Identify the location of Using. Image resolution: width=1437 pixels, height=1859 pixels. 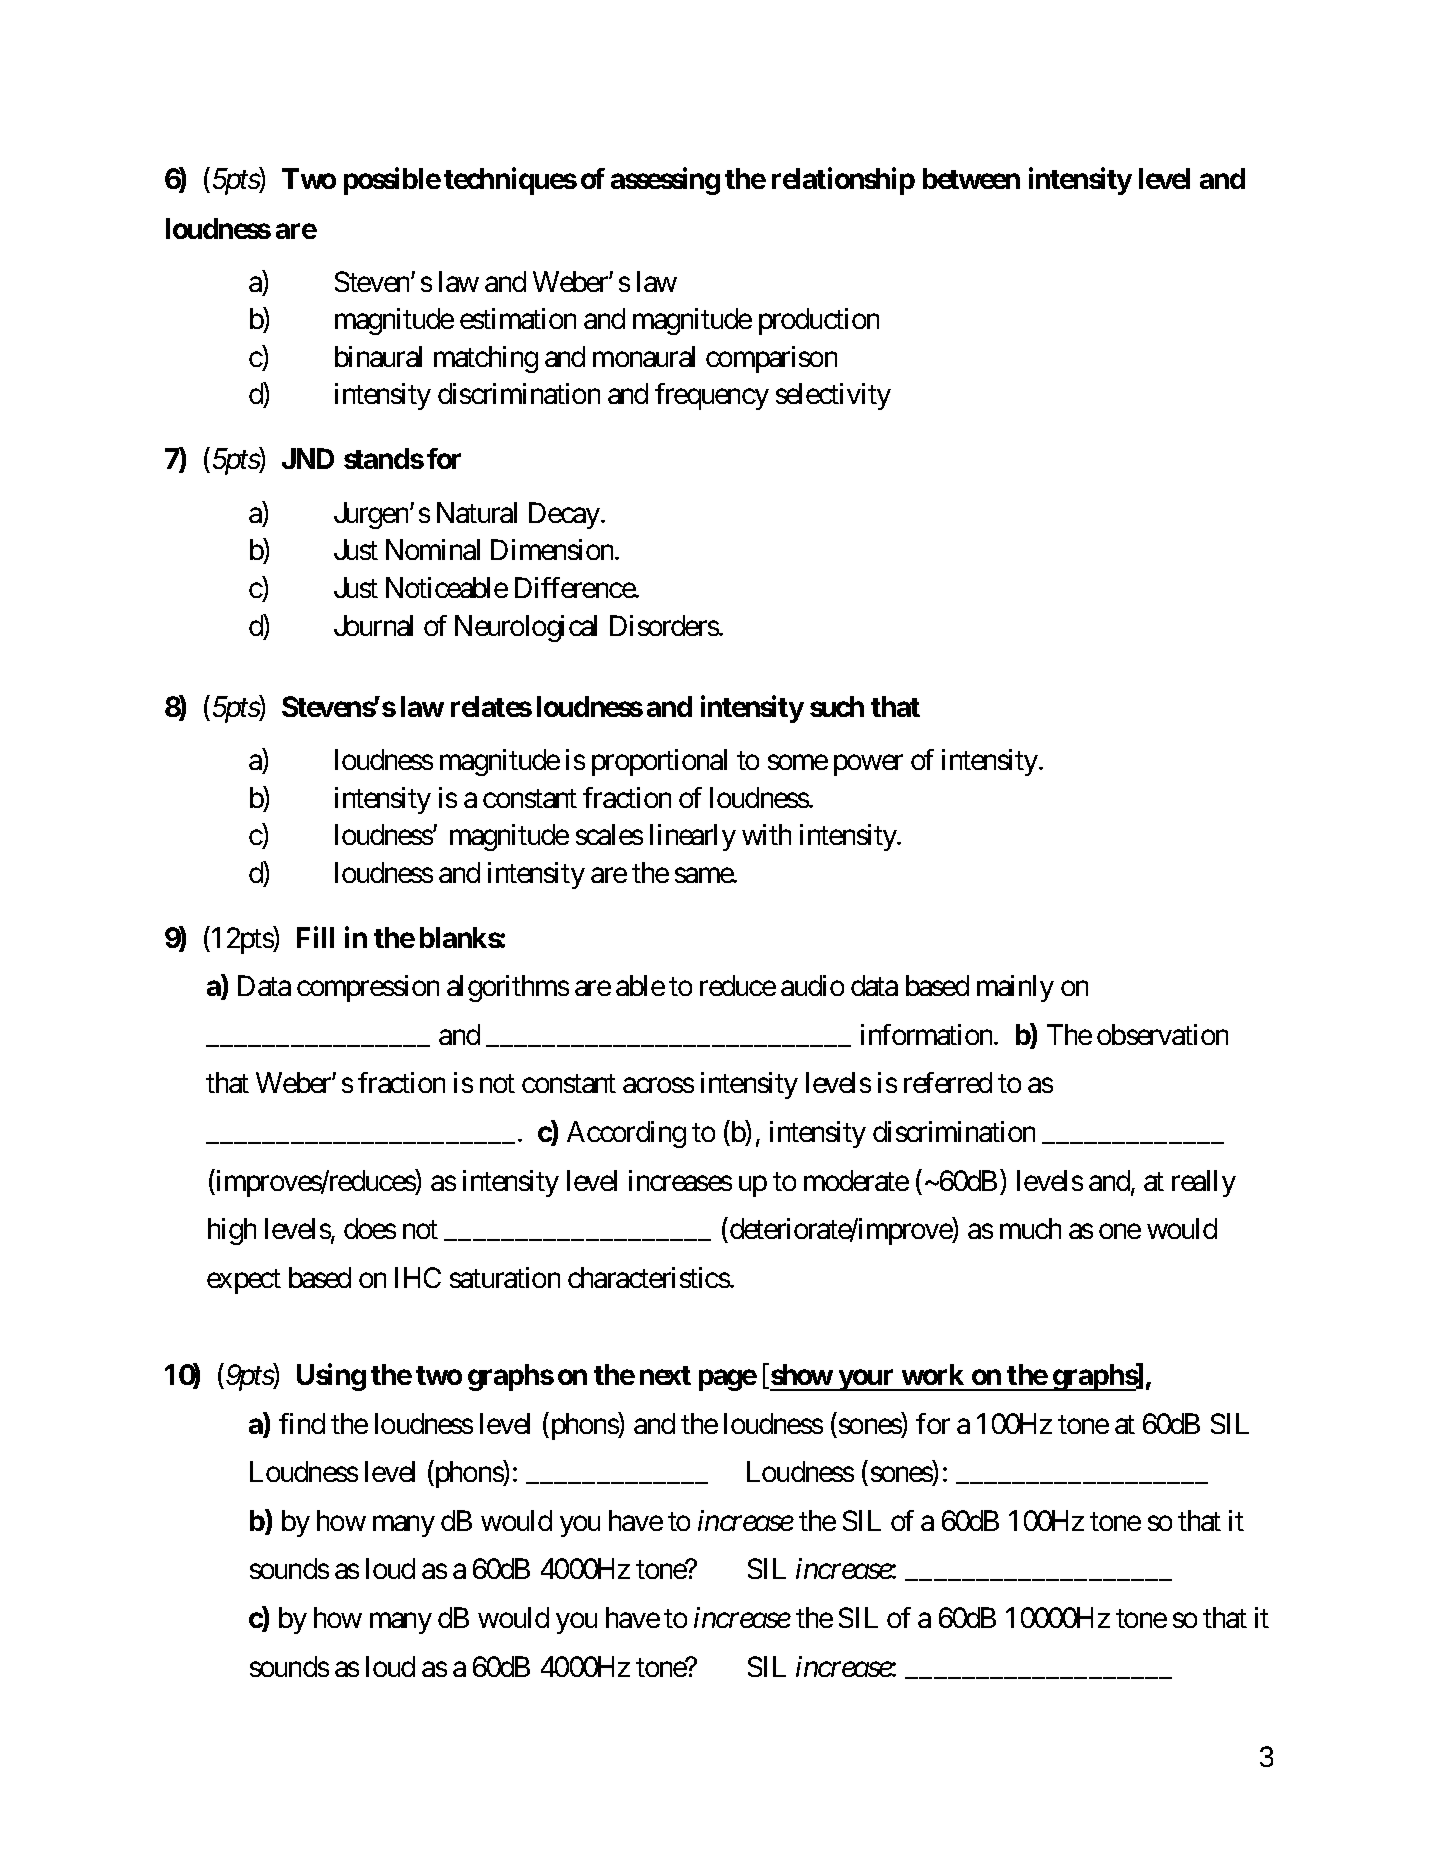
(331, 1377).
